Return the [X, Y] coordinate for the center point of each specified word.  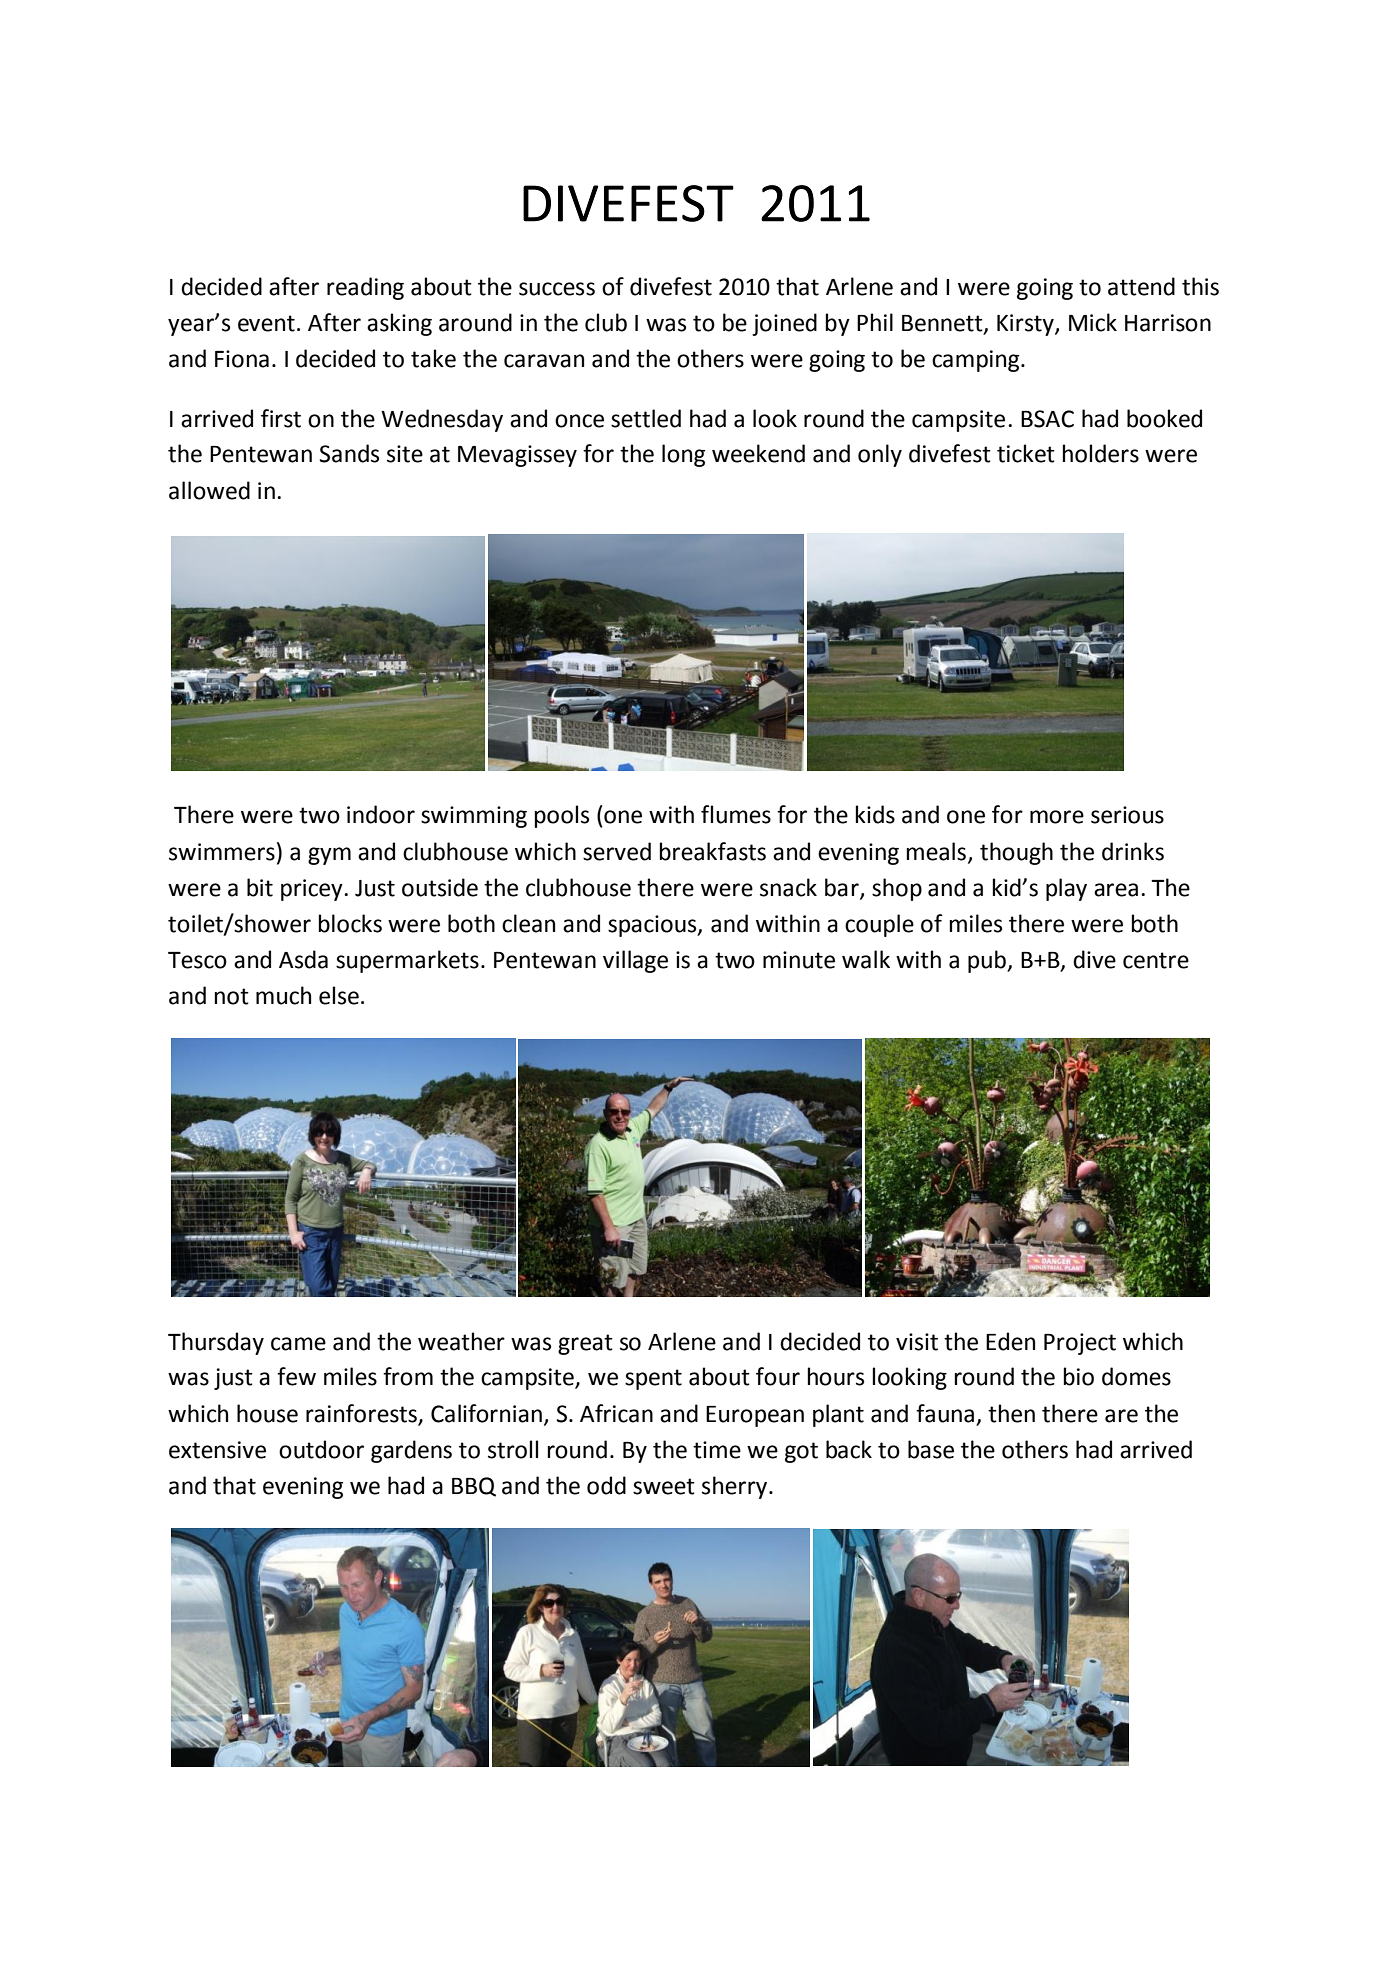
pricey [312, 890]
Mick [1093, 322]
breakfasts [713, 851]
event [266, 323]
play [1066, 889]
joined [784, 324]
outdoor [321, 1449]
